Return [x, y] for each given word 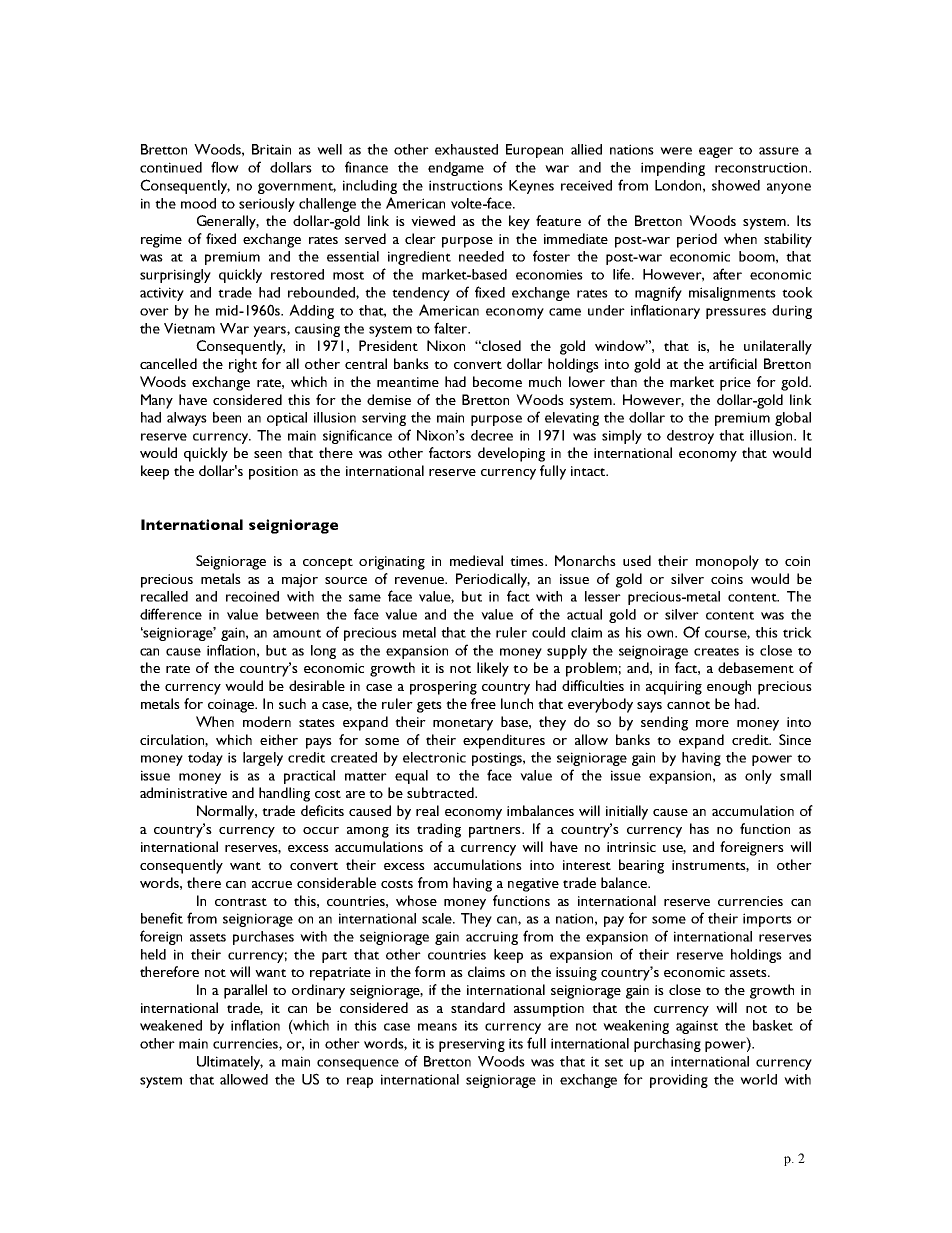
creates [716, 651]
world [758, 1079]
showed [736, 185]
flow [225, 167]
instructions [466, 185]
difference [171, 614]
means [437, 1027]
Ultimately [230, 1063]
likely [493, 669]
